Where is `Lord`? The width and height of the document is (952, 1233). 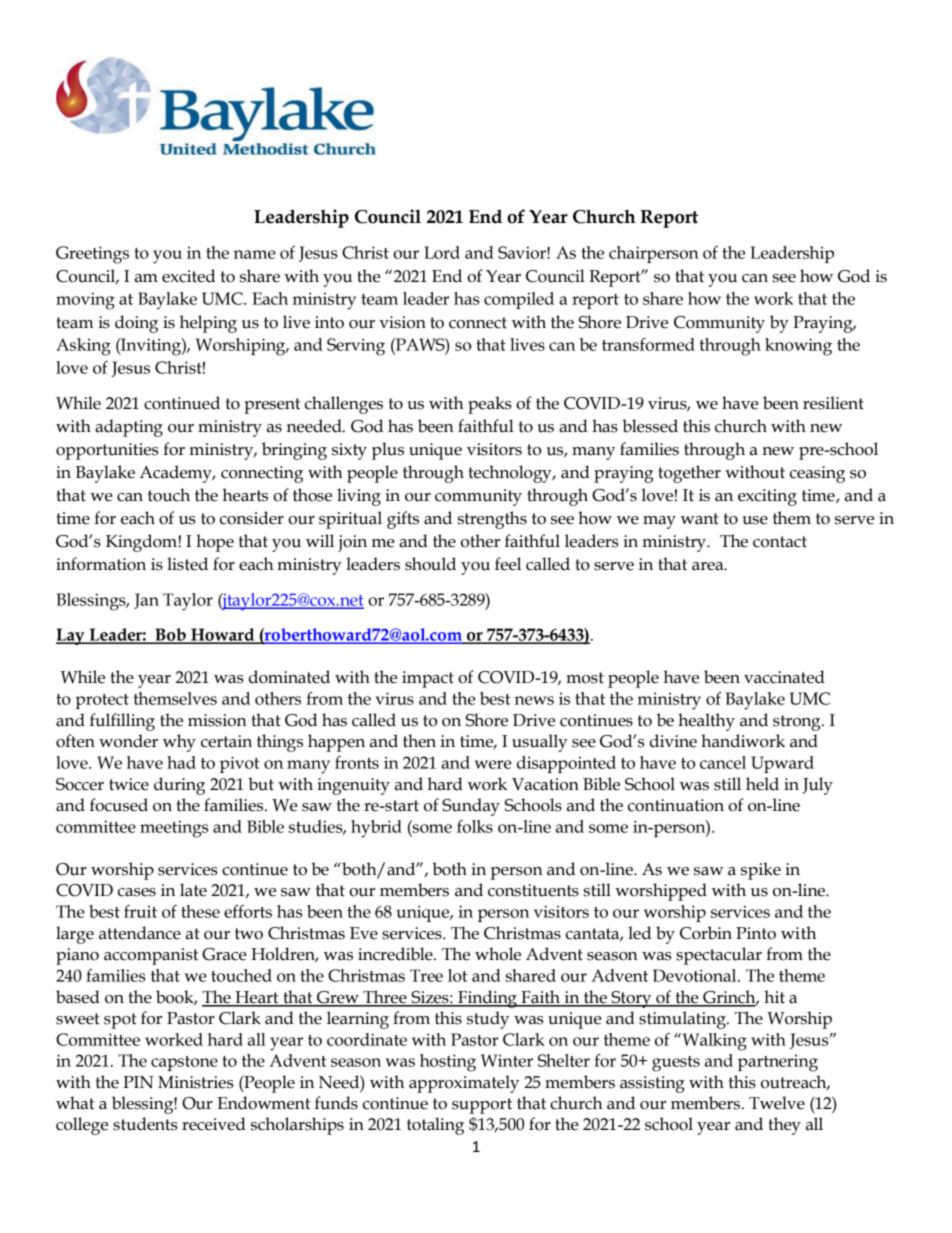
Lord is located at coordinates (442, 252).
